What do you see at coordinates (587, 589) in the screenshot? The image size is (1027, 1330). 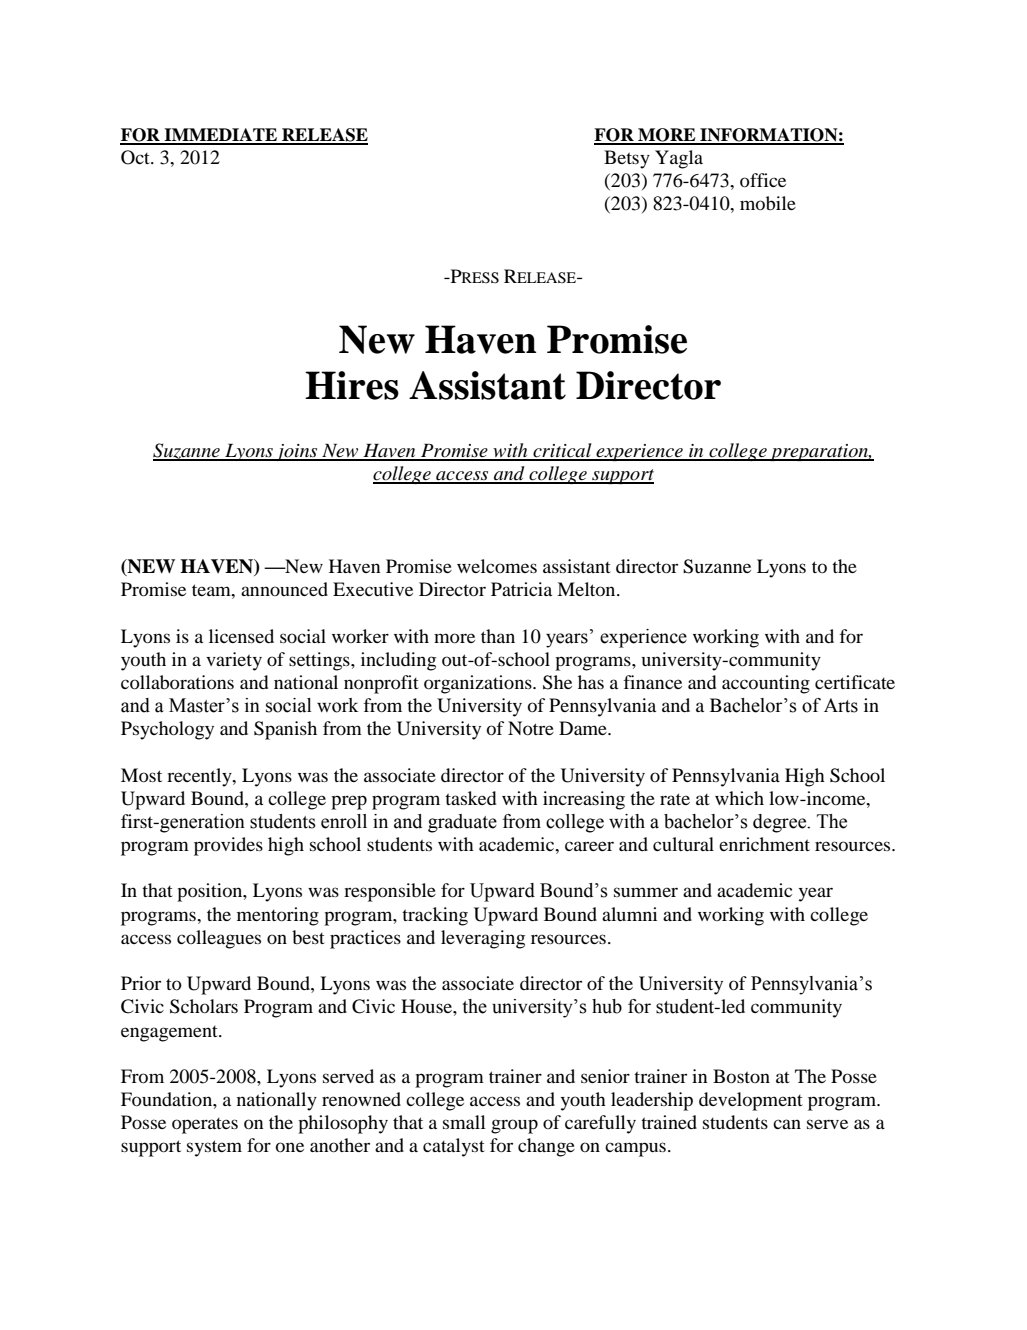 I see `Melton` at bounding box center [587, 589].
